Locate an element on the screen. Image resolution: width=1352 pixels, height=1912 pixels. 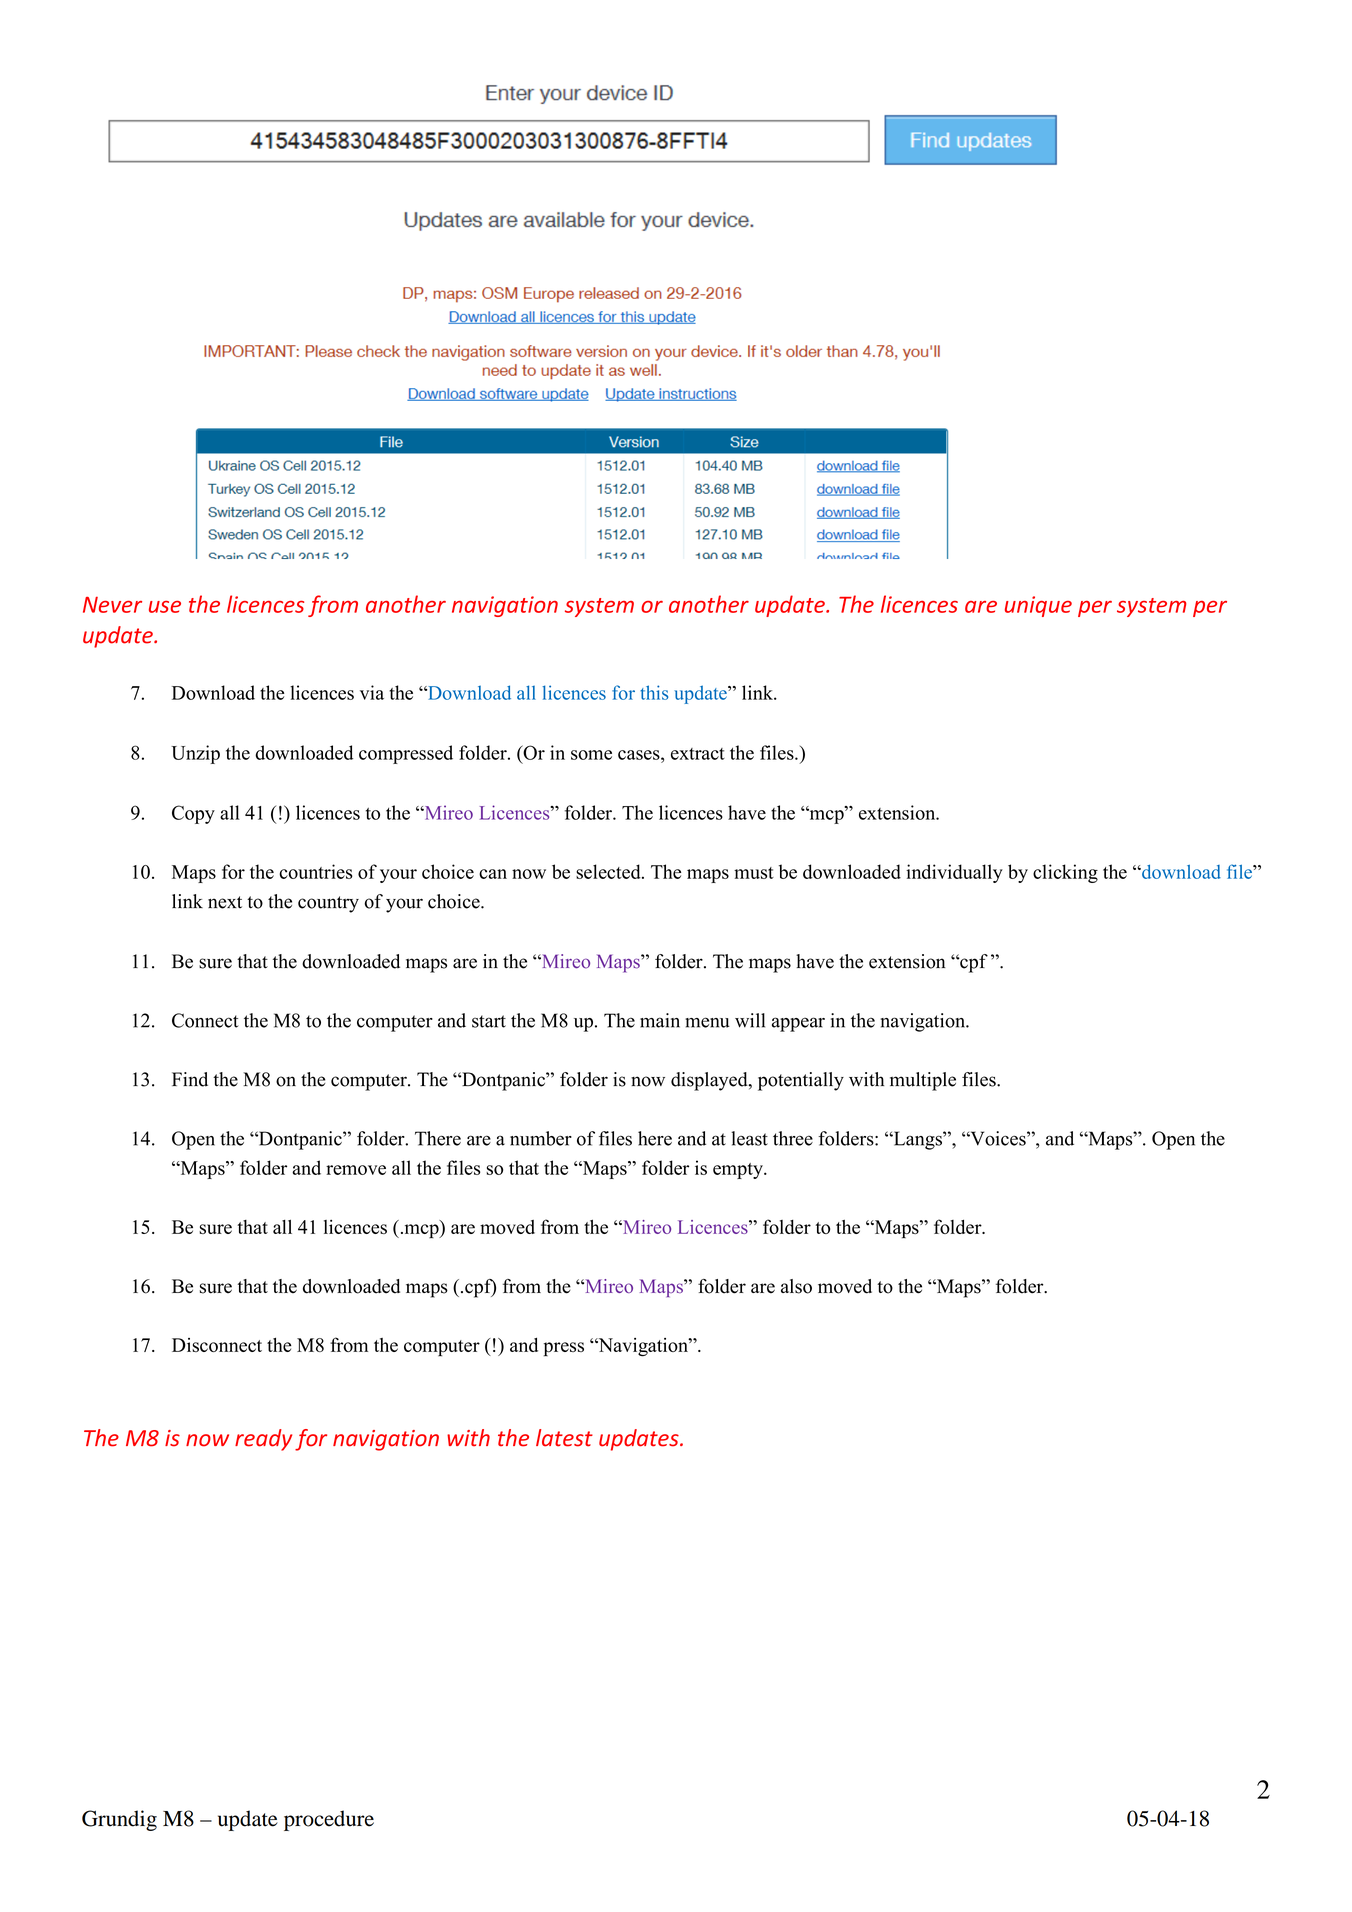
also is located at coordinates (796, 1286).
